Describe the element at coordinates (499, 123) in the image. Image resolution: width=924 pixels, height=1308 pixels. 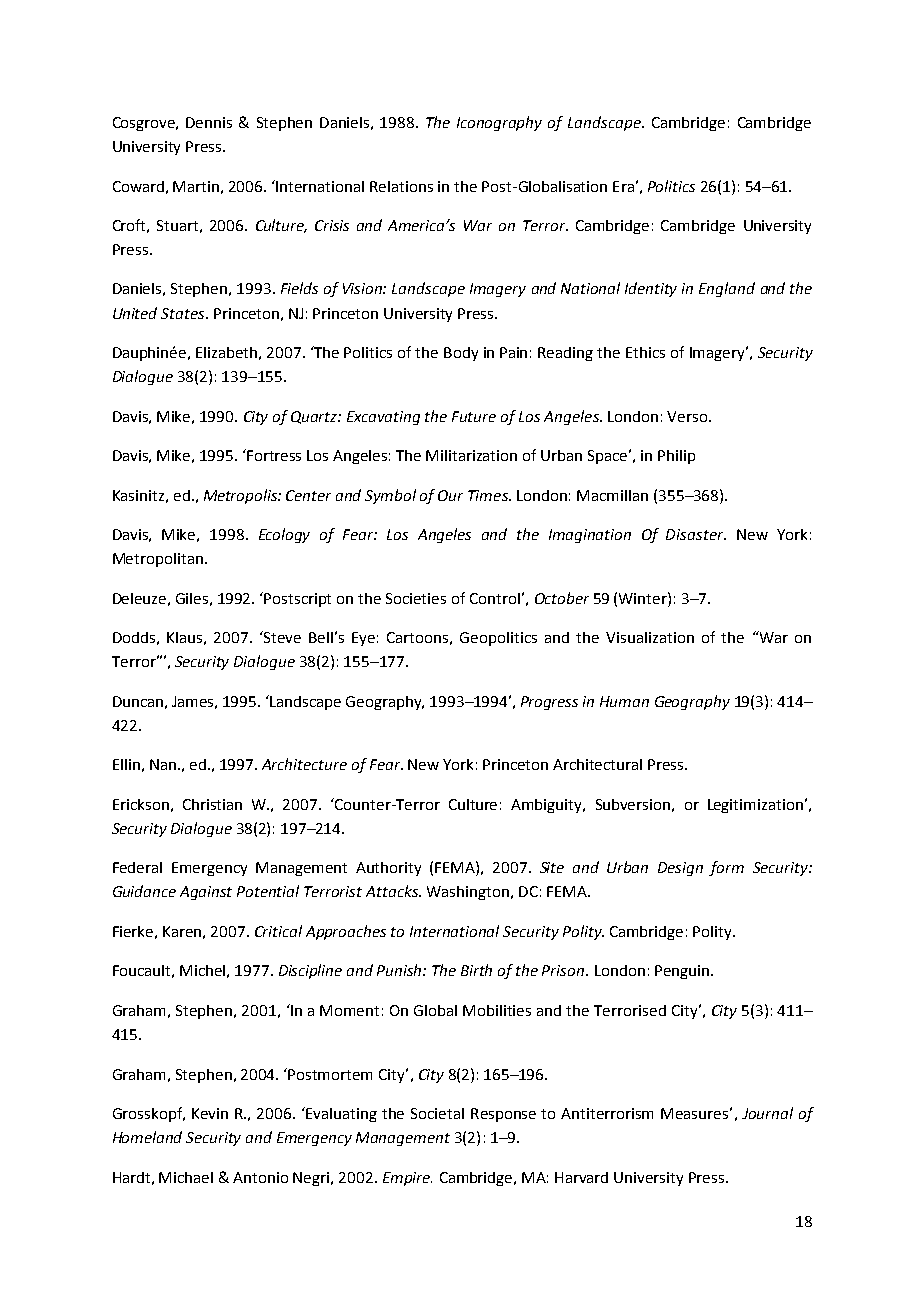
I see `Iconography` at that location.
